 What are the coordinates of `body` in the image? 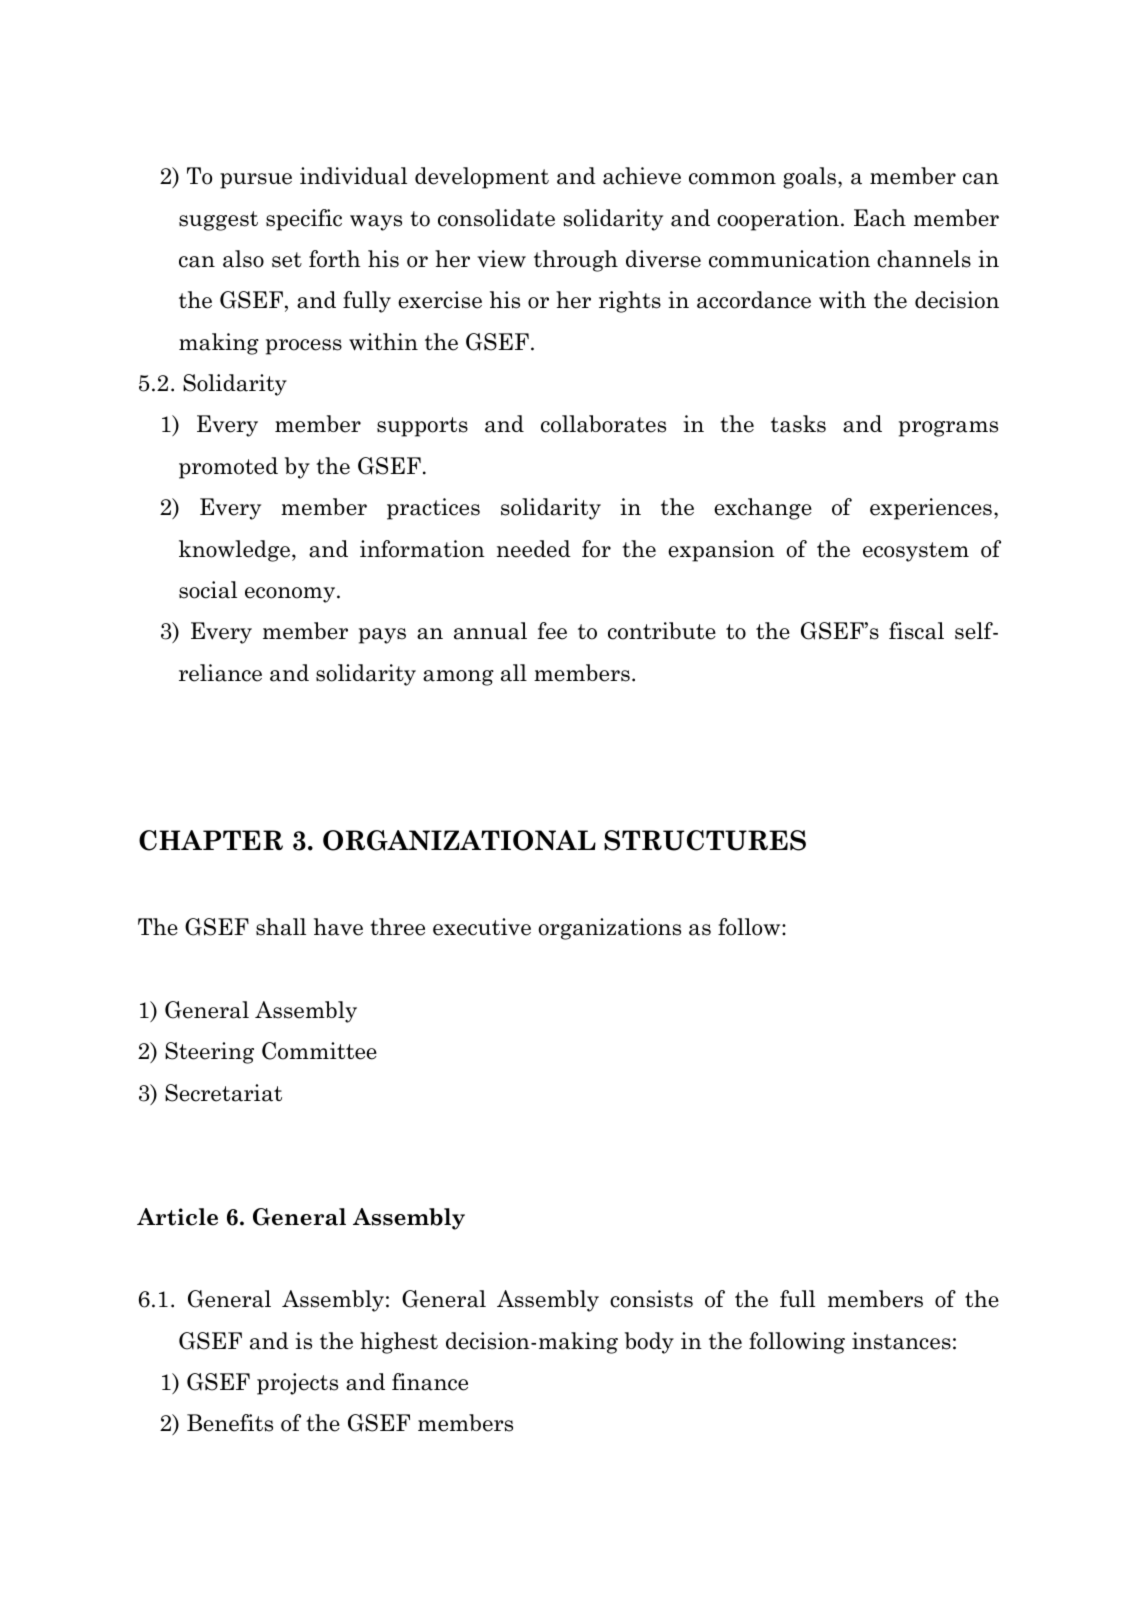 It's located at (649, 1343).
